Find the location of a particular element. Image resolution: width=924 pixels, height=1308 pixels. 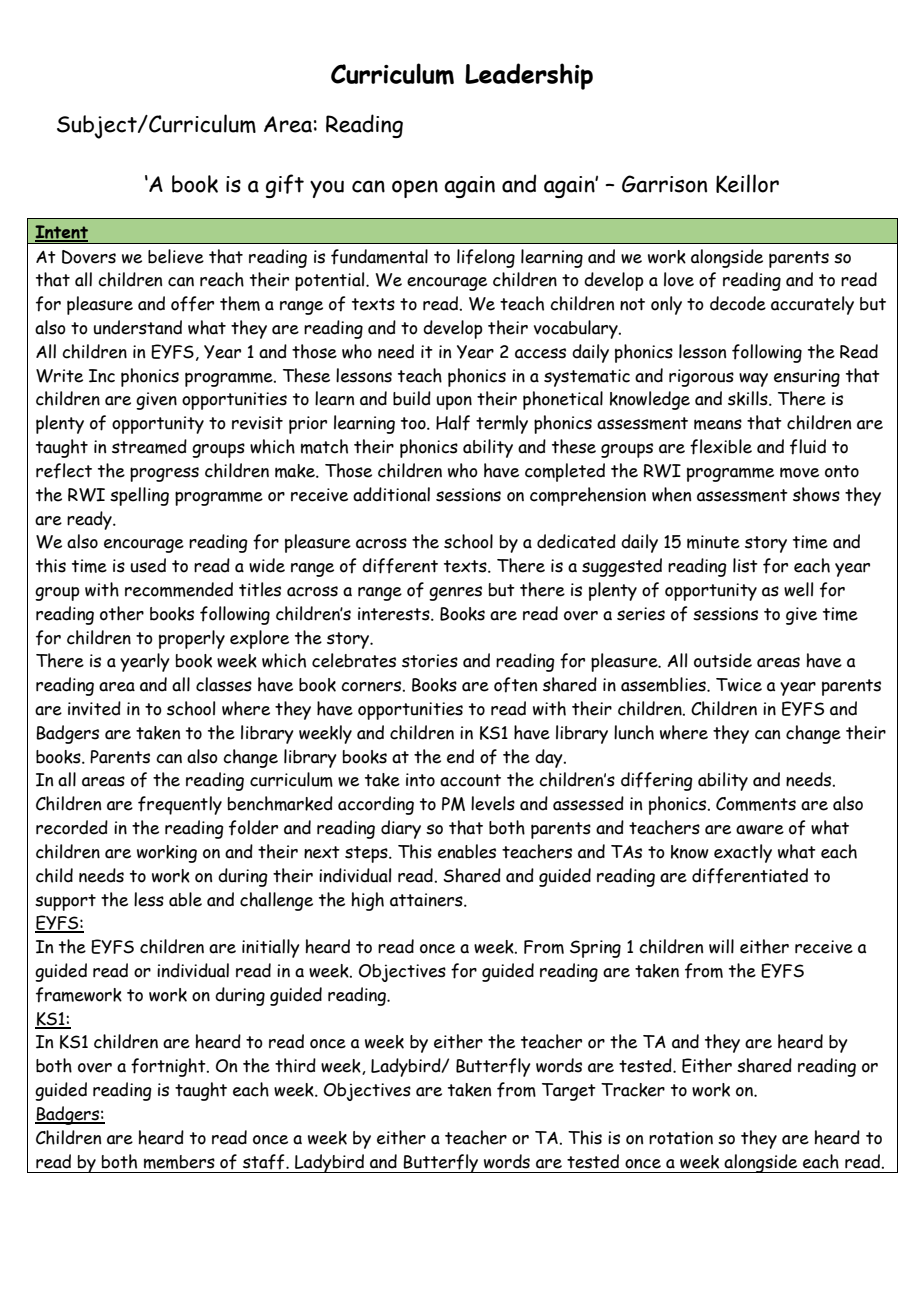

Half is located at coordinates (453, 423).
